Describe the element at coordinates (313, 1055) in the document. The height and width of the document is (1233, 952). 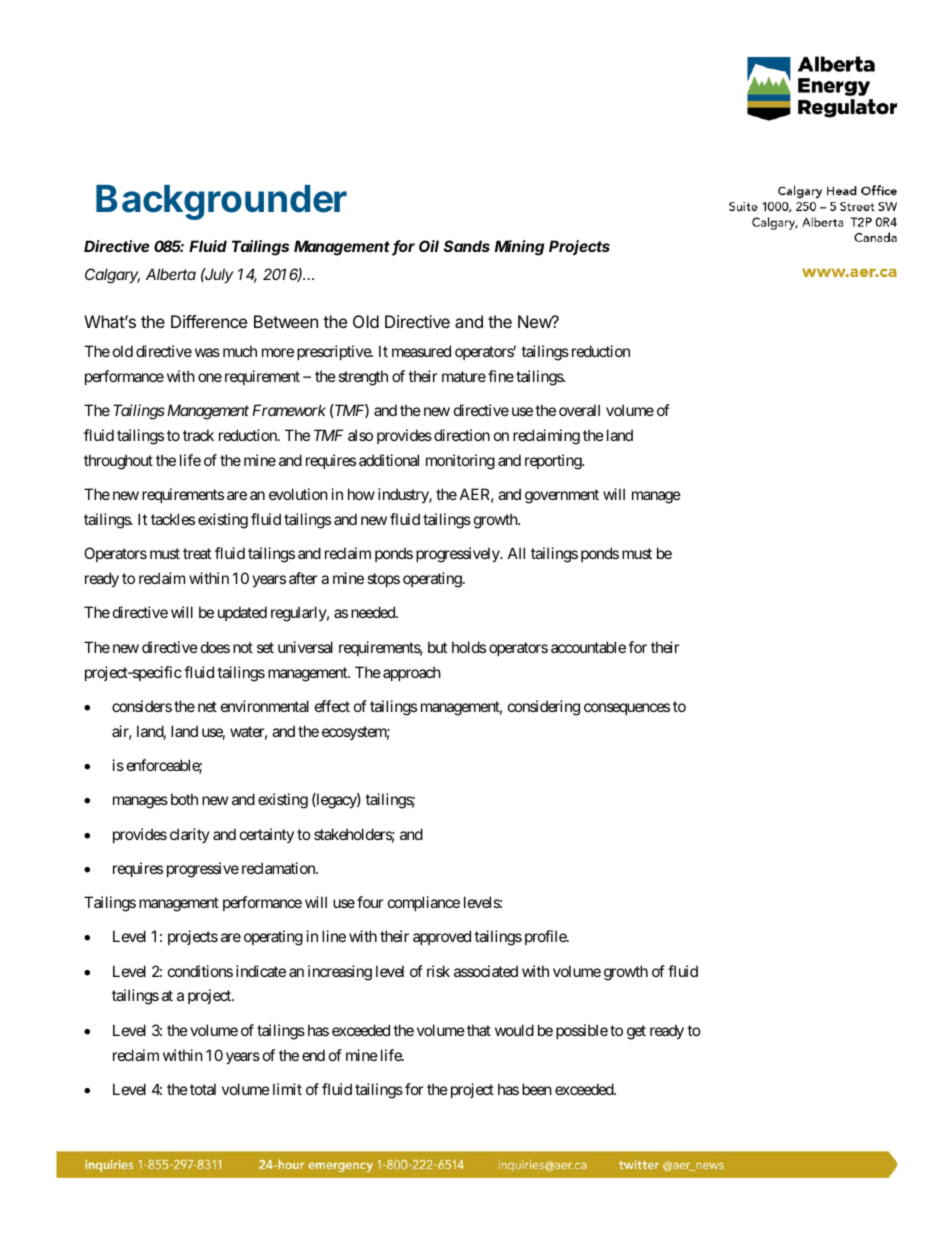
I see `end` at that location.
